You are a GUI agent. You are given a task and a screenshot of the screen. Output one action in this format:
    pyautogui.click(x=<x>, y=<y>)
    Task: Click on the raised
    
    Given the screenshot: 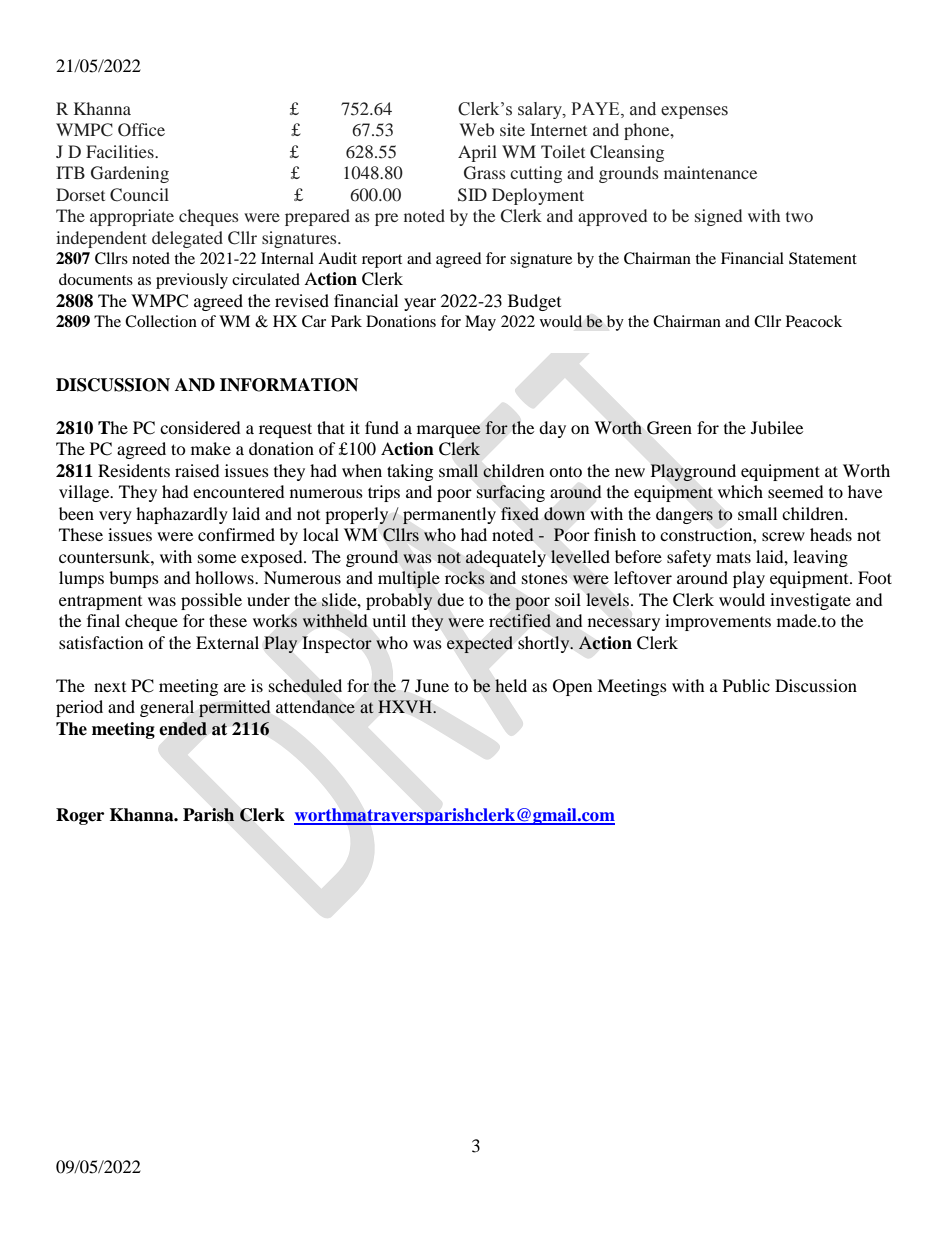 What is the action you would take?
    pyautogui.click(x=197, y=470)
